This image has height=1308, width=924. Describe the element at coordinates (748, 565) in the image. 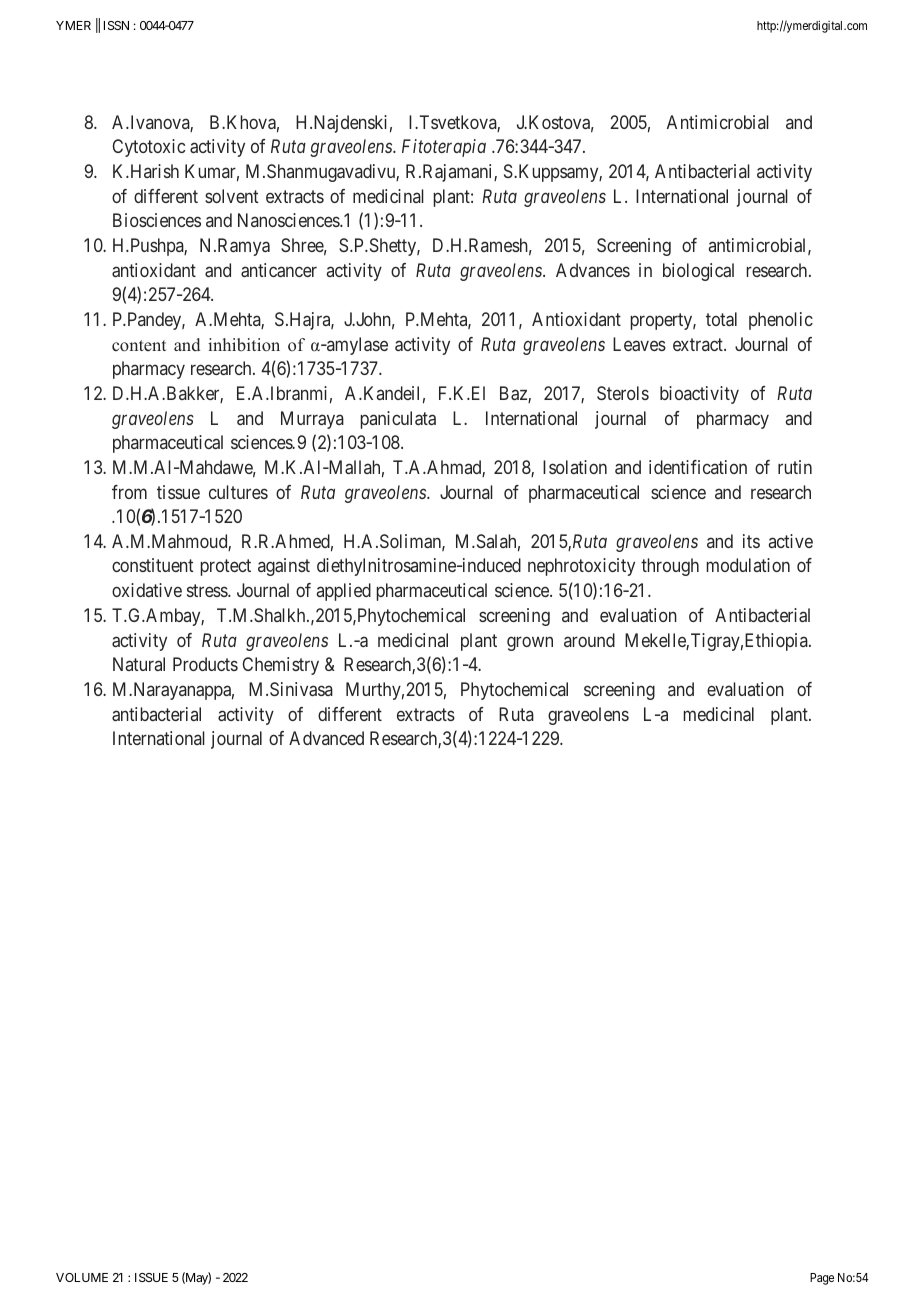

I see `modulation` at that location.
